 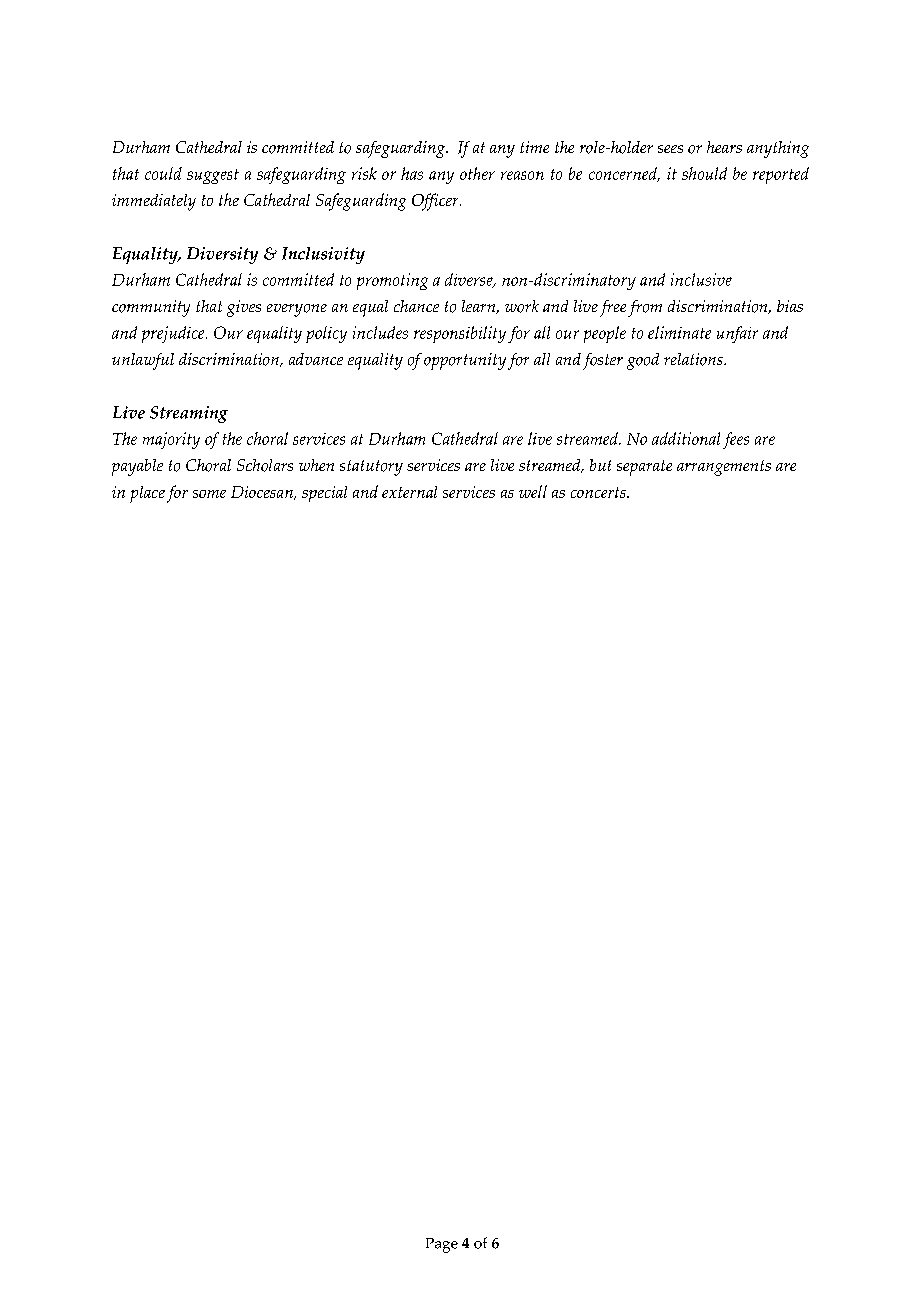 What do you see at coordinates (147, 494) in the image?
I see `place` at bounding box center [147, 494].
